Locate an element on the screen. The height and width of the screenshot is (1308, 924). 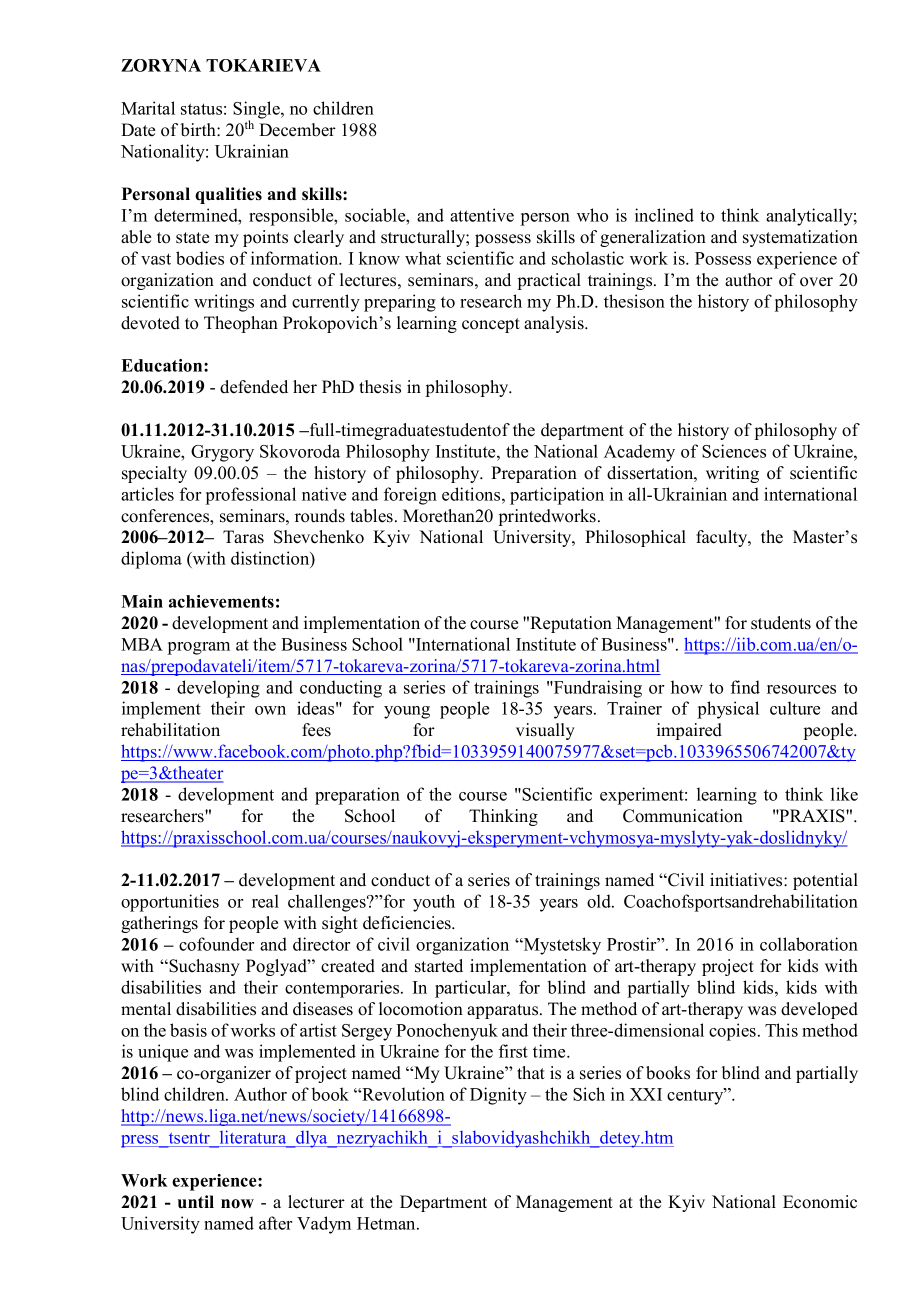
attentive is located at coordinates (482, 215).
